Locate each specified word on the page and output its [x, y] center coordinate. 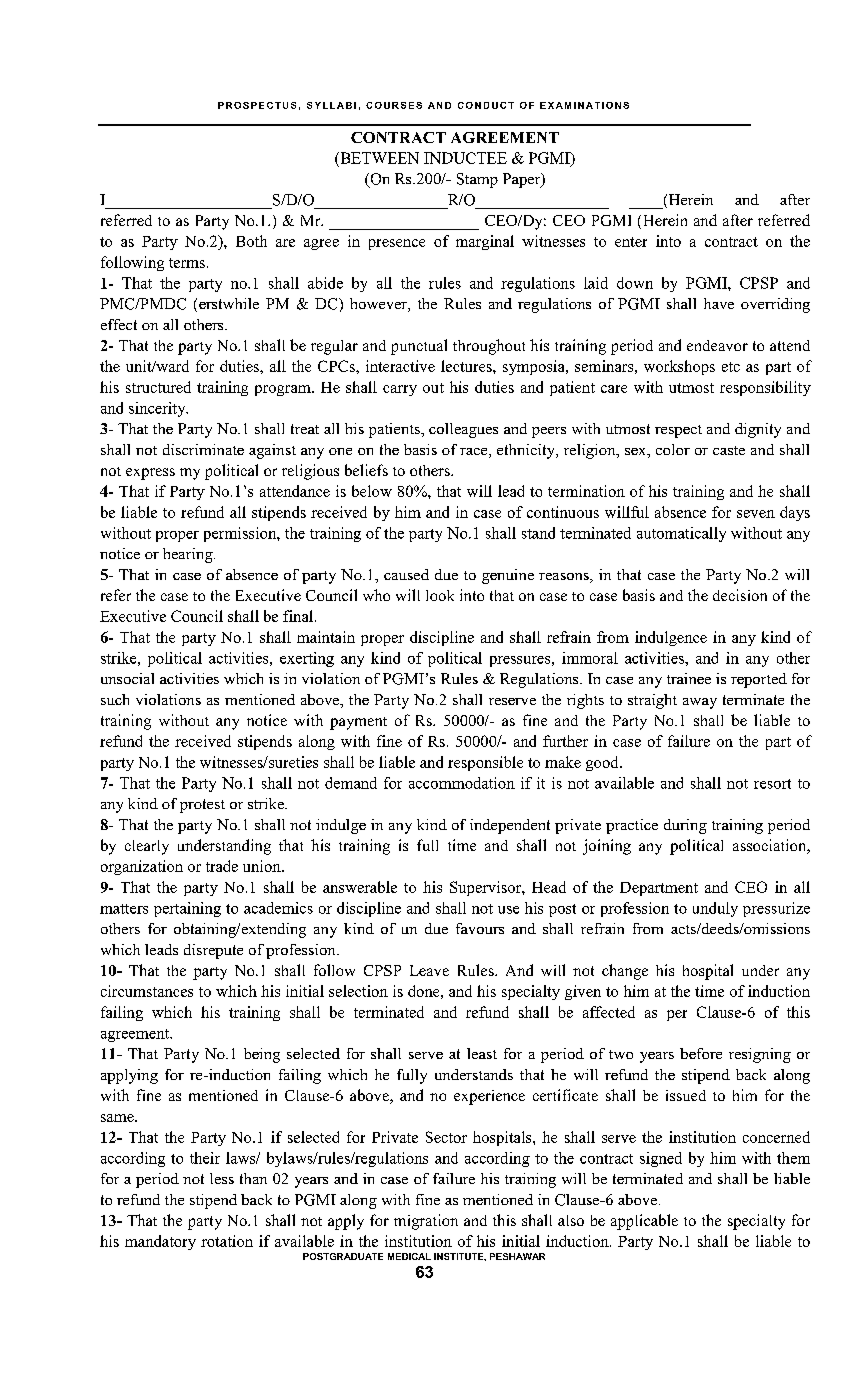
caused [406, 574]
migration [426, 1222]
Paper [523, 180]
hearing [189, 555]
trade [222, 866]
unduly [715, 909]
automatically [681, 534]
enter [631, 242]
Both [251, 241]
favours [480, 928]
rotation [227, 1241]
